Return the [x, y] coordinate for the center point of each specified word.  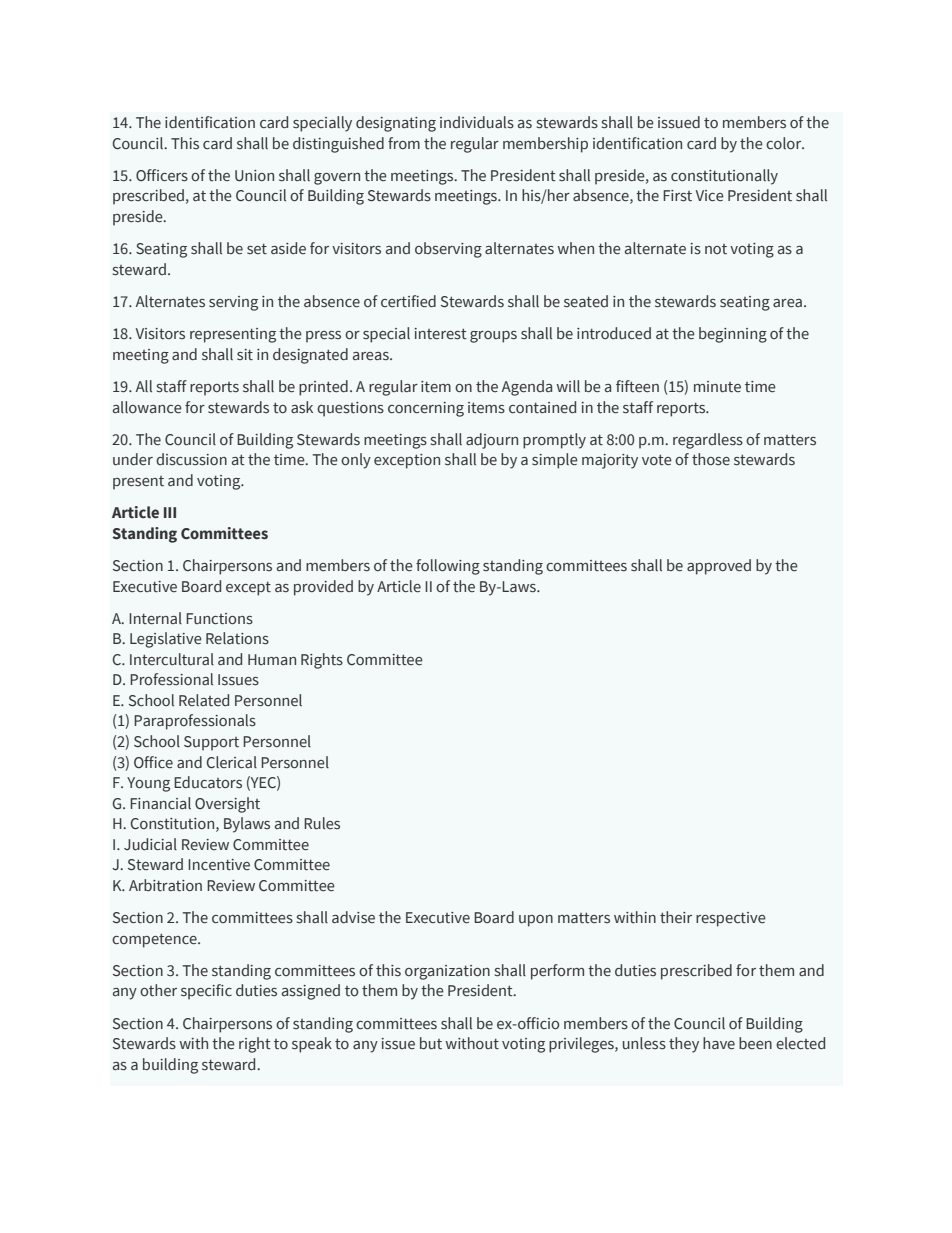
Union [254, 176]
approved [719, 567]
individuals [477, 122]
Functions [219, 619]
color [785, 143]
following [448, 567]
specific [206, 992]
